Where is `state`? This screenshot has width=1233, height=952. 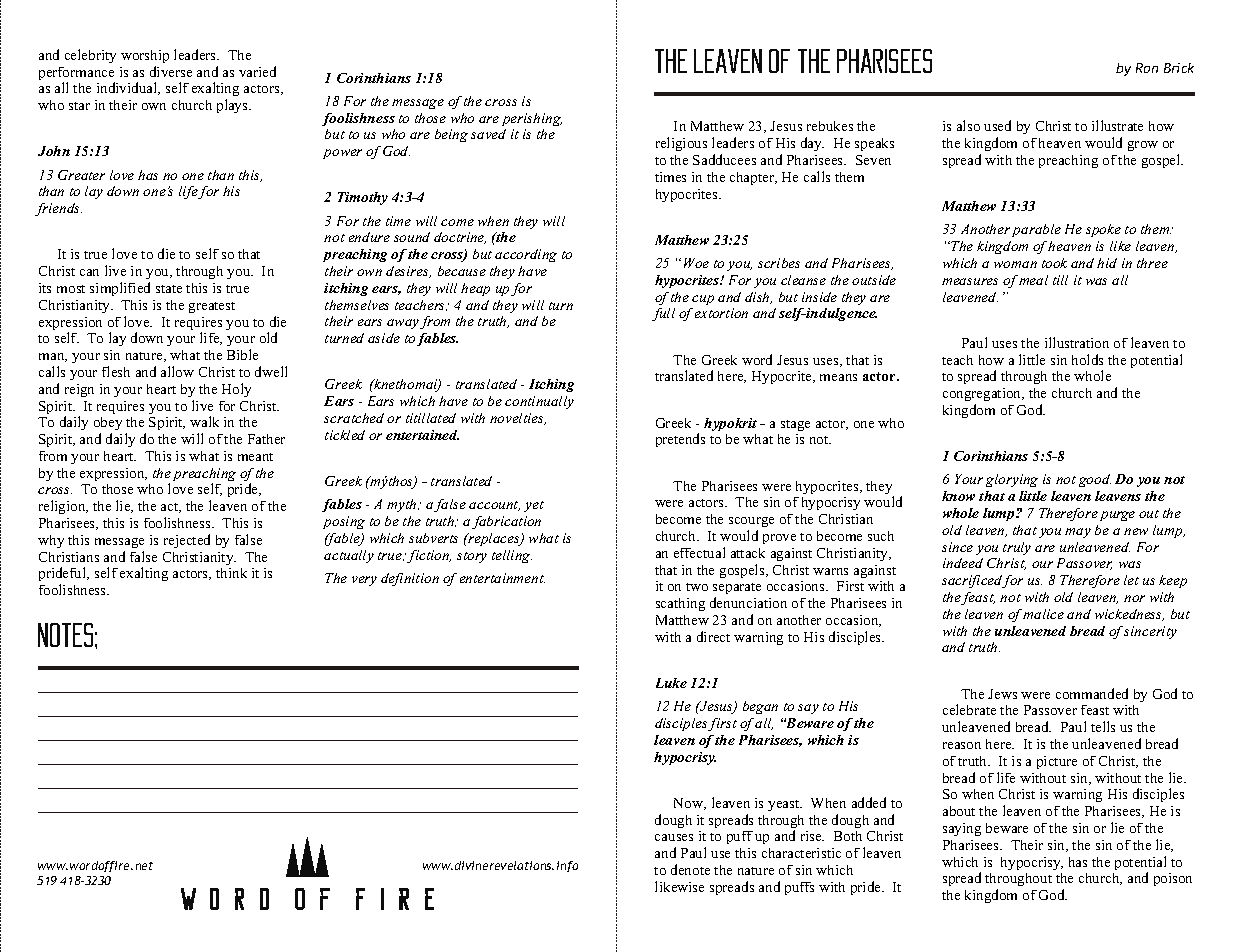 state is located at coordinates (169, 289).
